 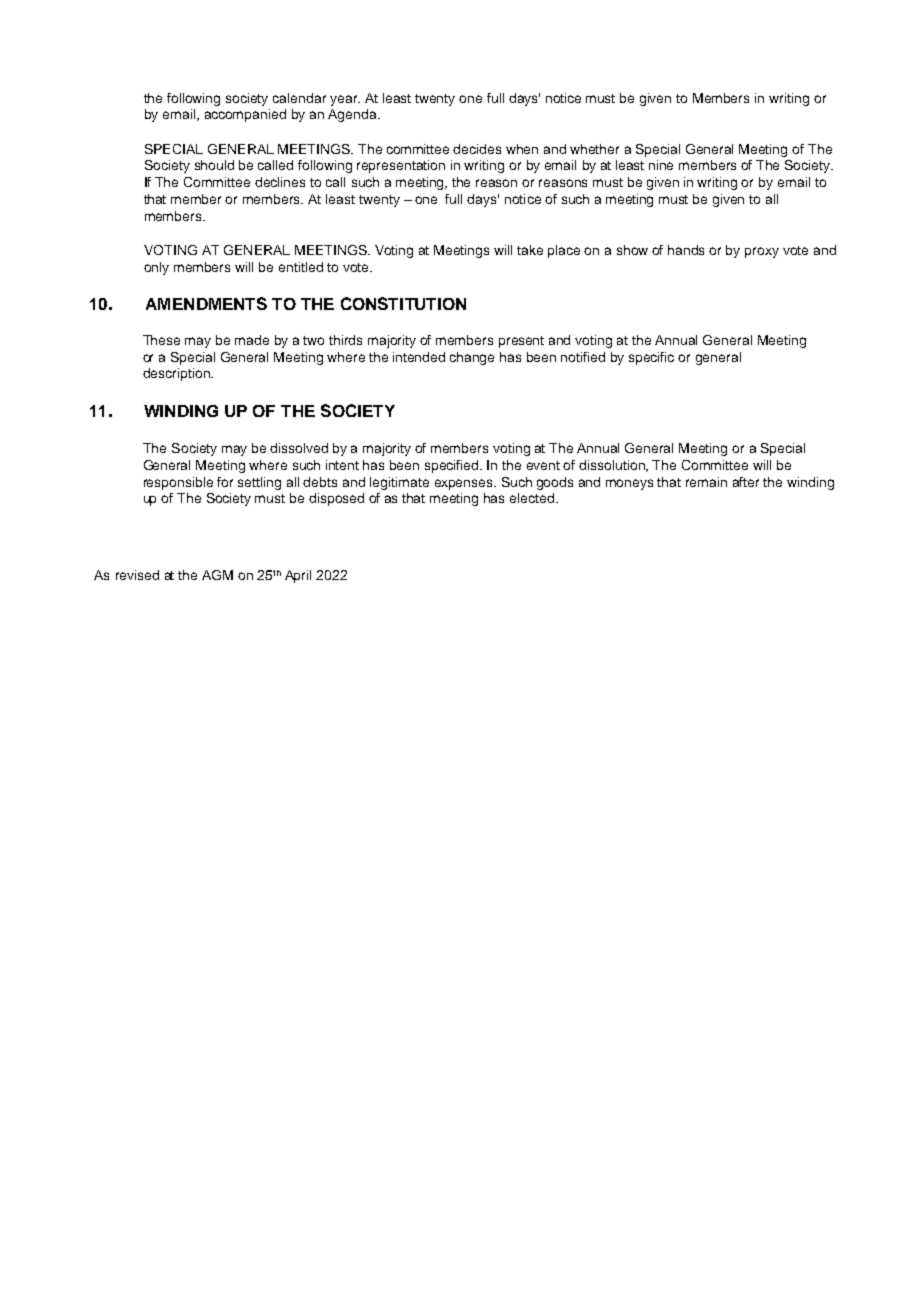 What do you see at coordinates (245, 115) in the document?
I see `accompanied` at bounding box center [245, 115].
